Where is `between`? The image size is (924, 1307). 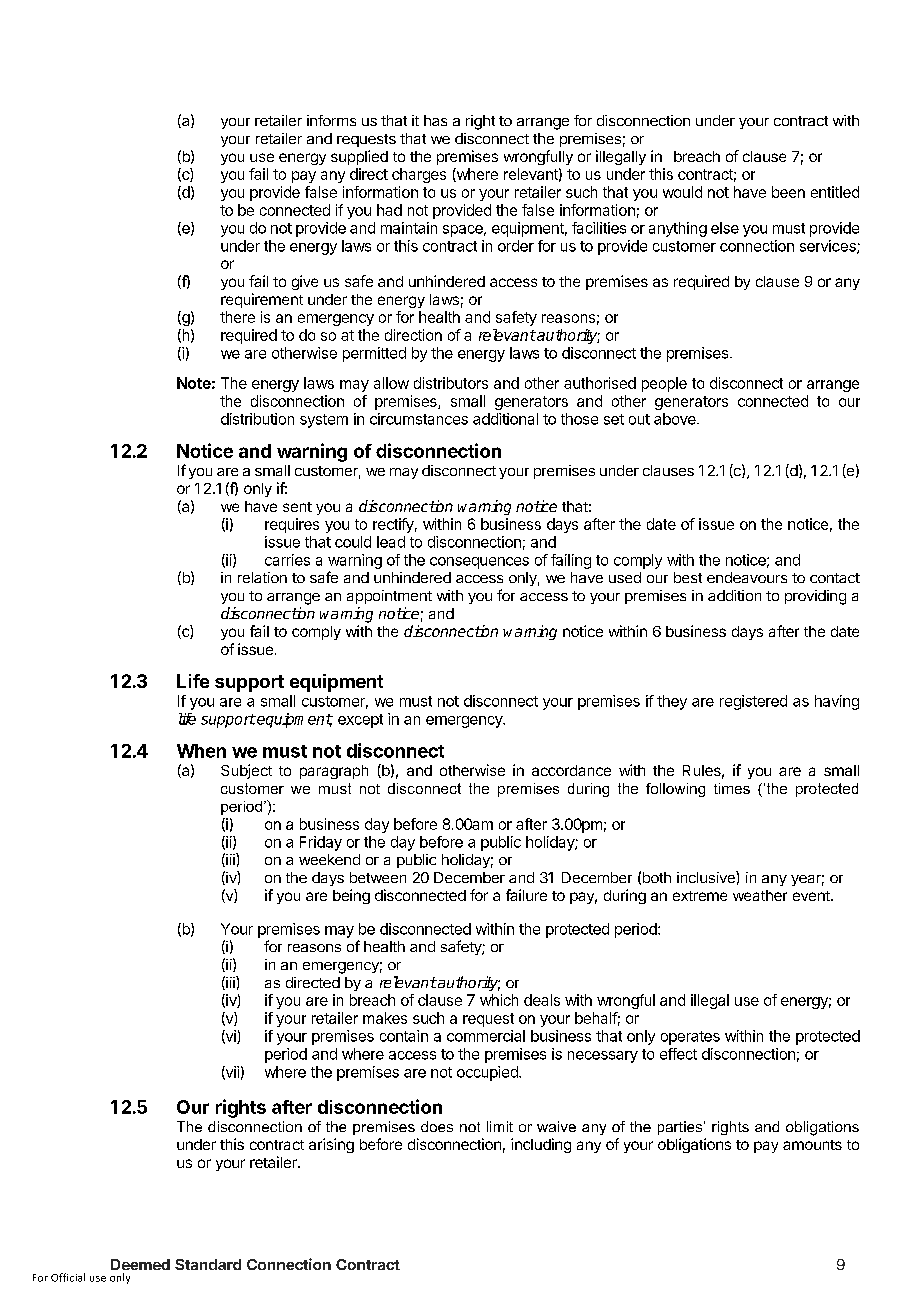
between is located at coordinates (378, 877).
